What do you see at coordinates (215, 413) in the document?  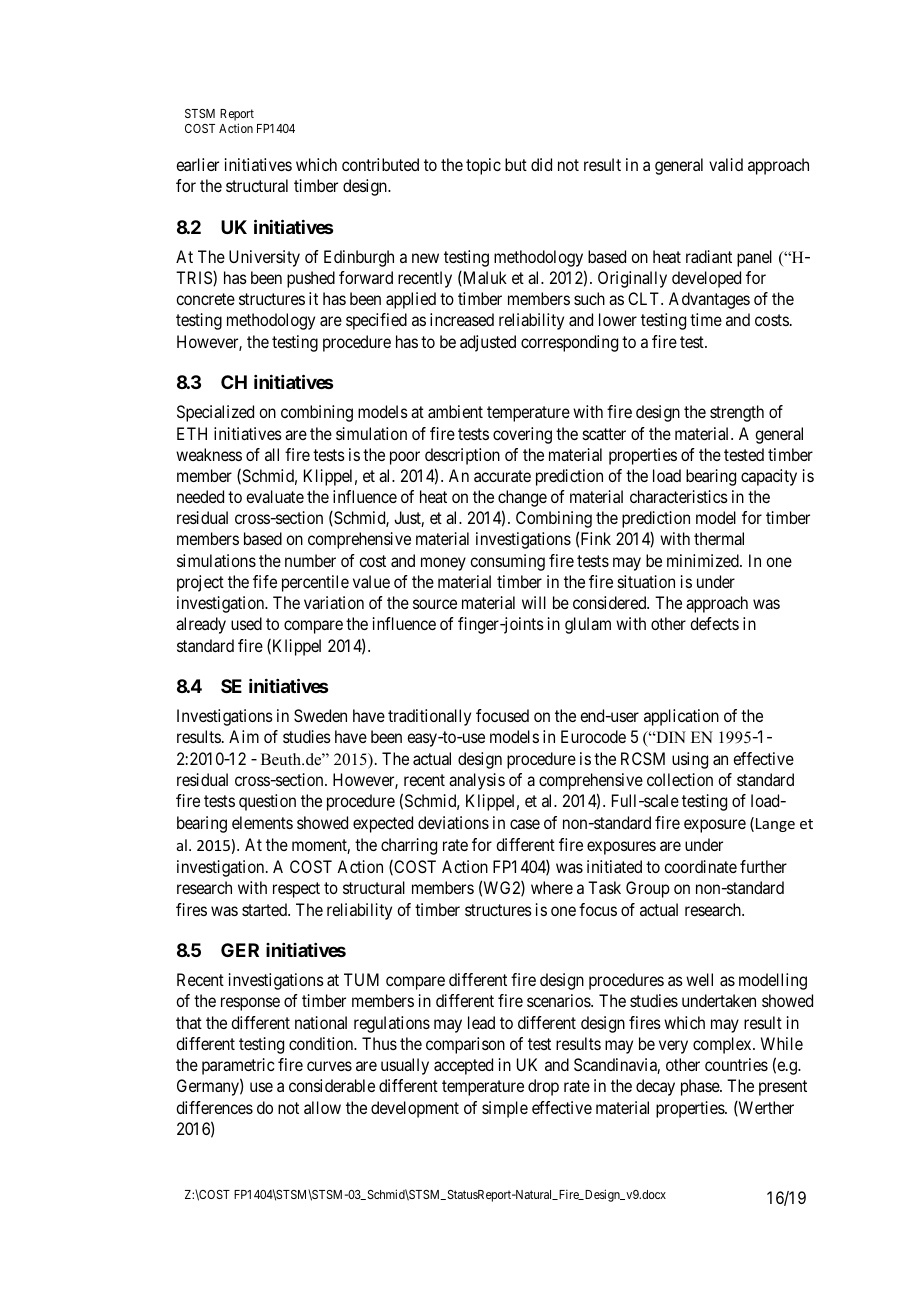 I see `Specialized` at bounding box center [215, 413].
